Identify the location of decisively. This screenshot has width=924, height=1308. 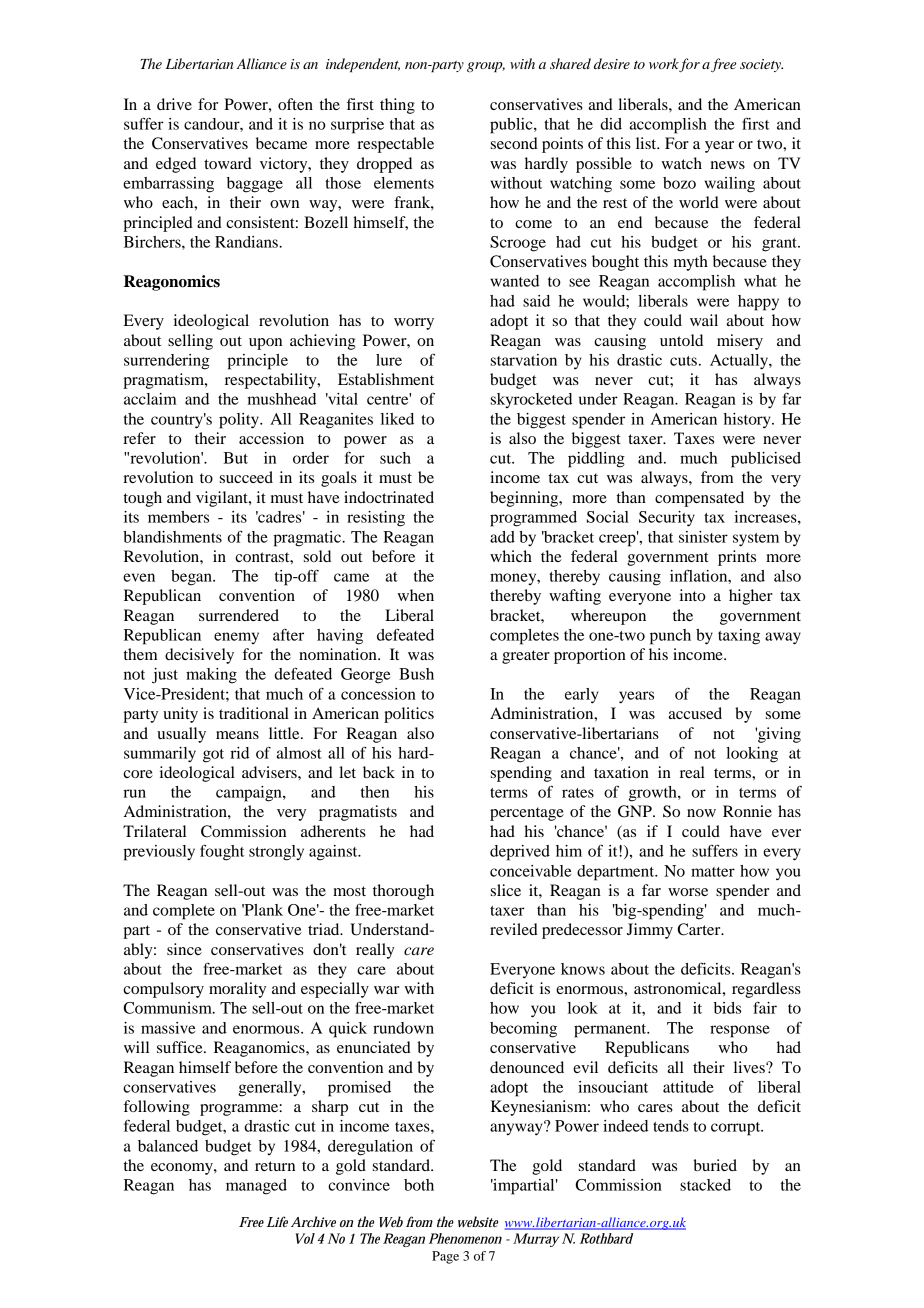
(199, 656).
